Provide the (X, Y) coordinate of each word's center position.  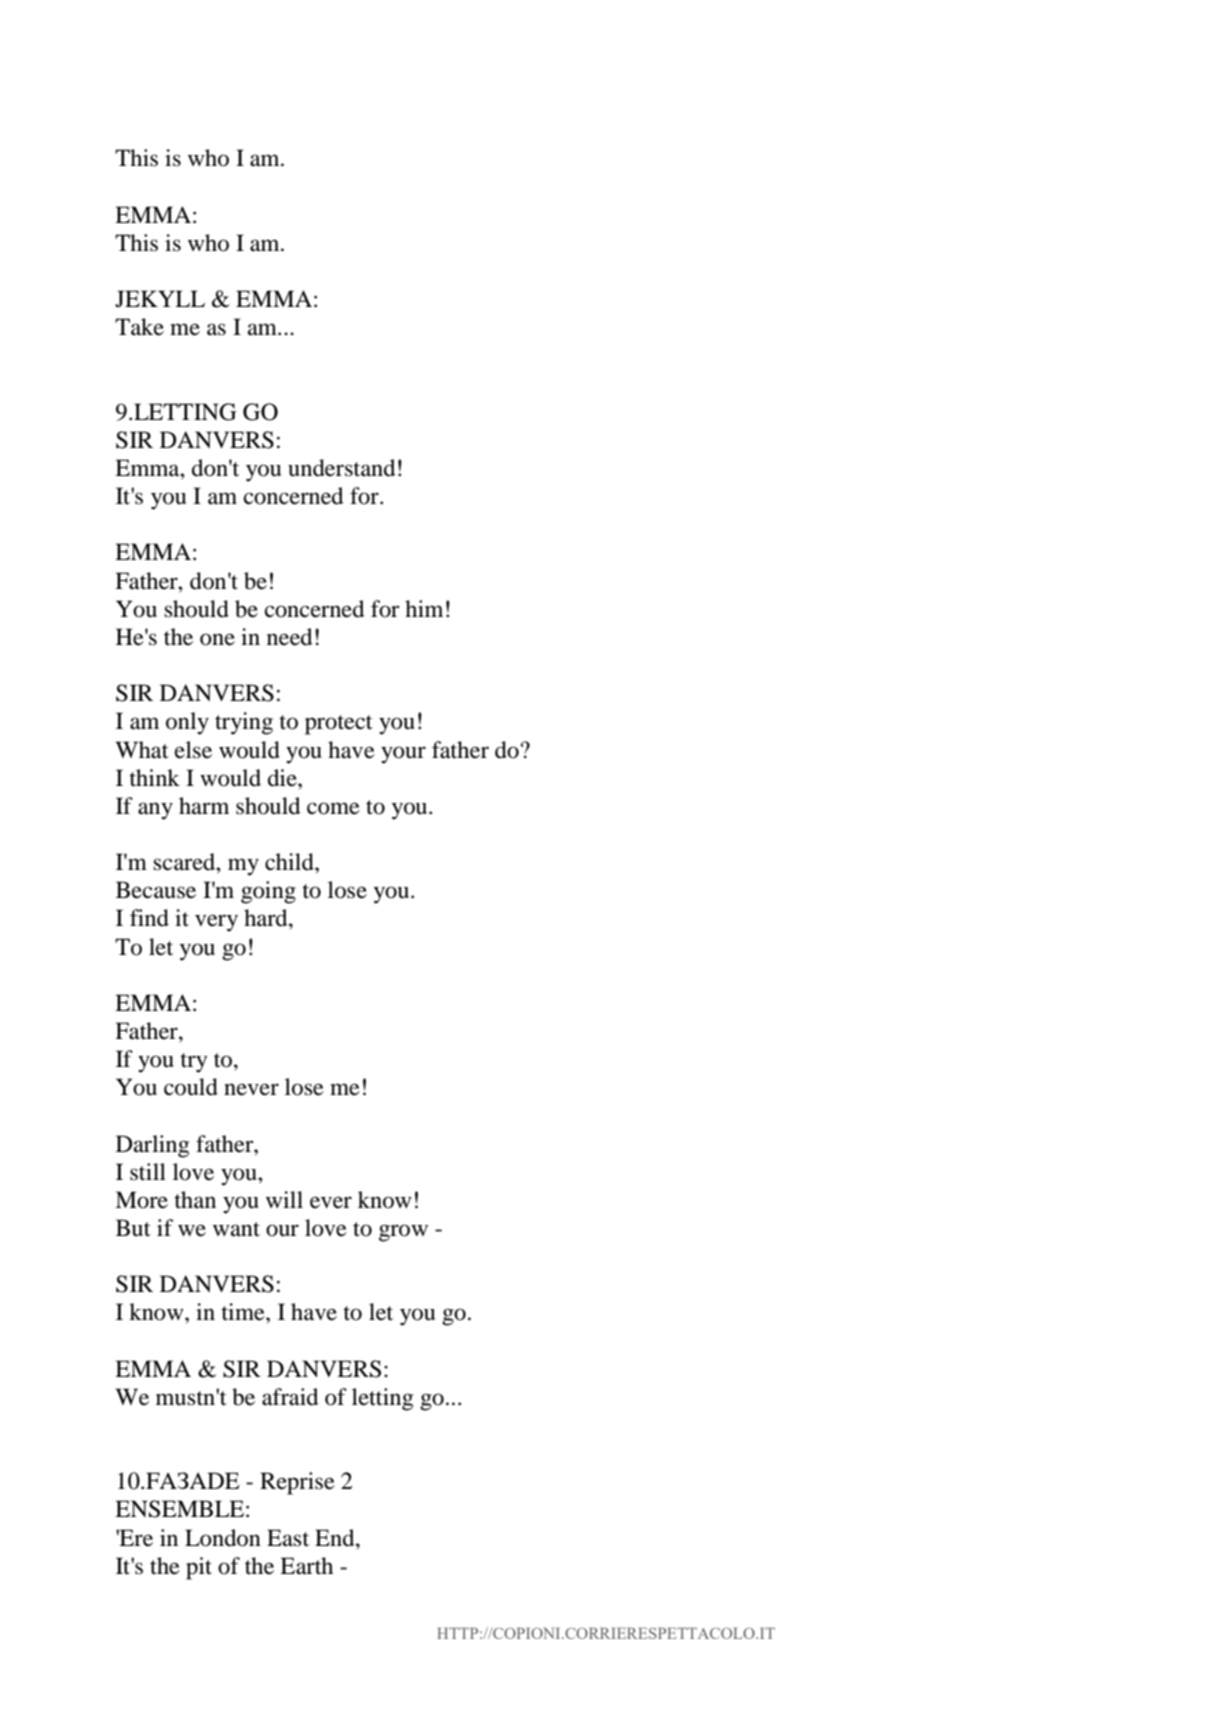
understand (341, 468)
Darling (152, 1146)
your (403, 755)
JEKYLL (160, 298)
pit (199, 1568)
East (288, 1538)
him (424, 608)
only (187, 723)
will (284, 1199)
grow (403, 1233)
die (283, 778)
